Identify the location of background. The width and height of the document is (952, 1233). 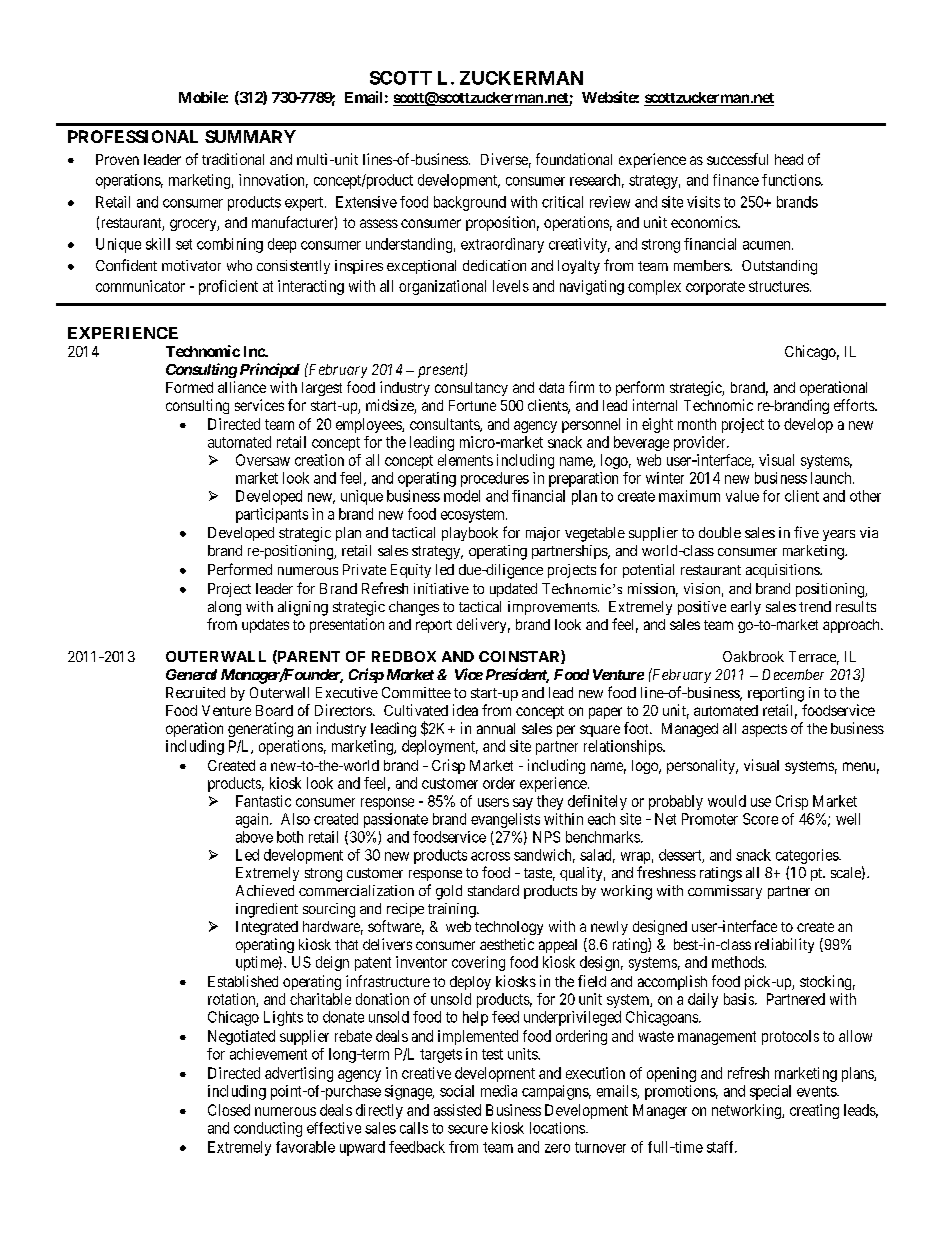
(470, 203).
